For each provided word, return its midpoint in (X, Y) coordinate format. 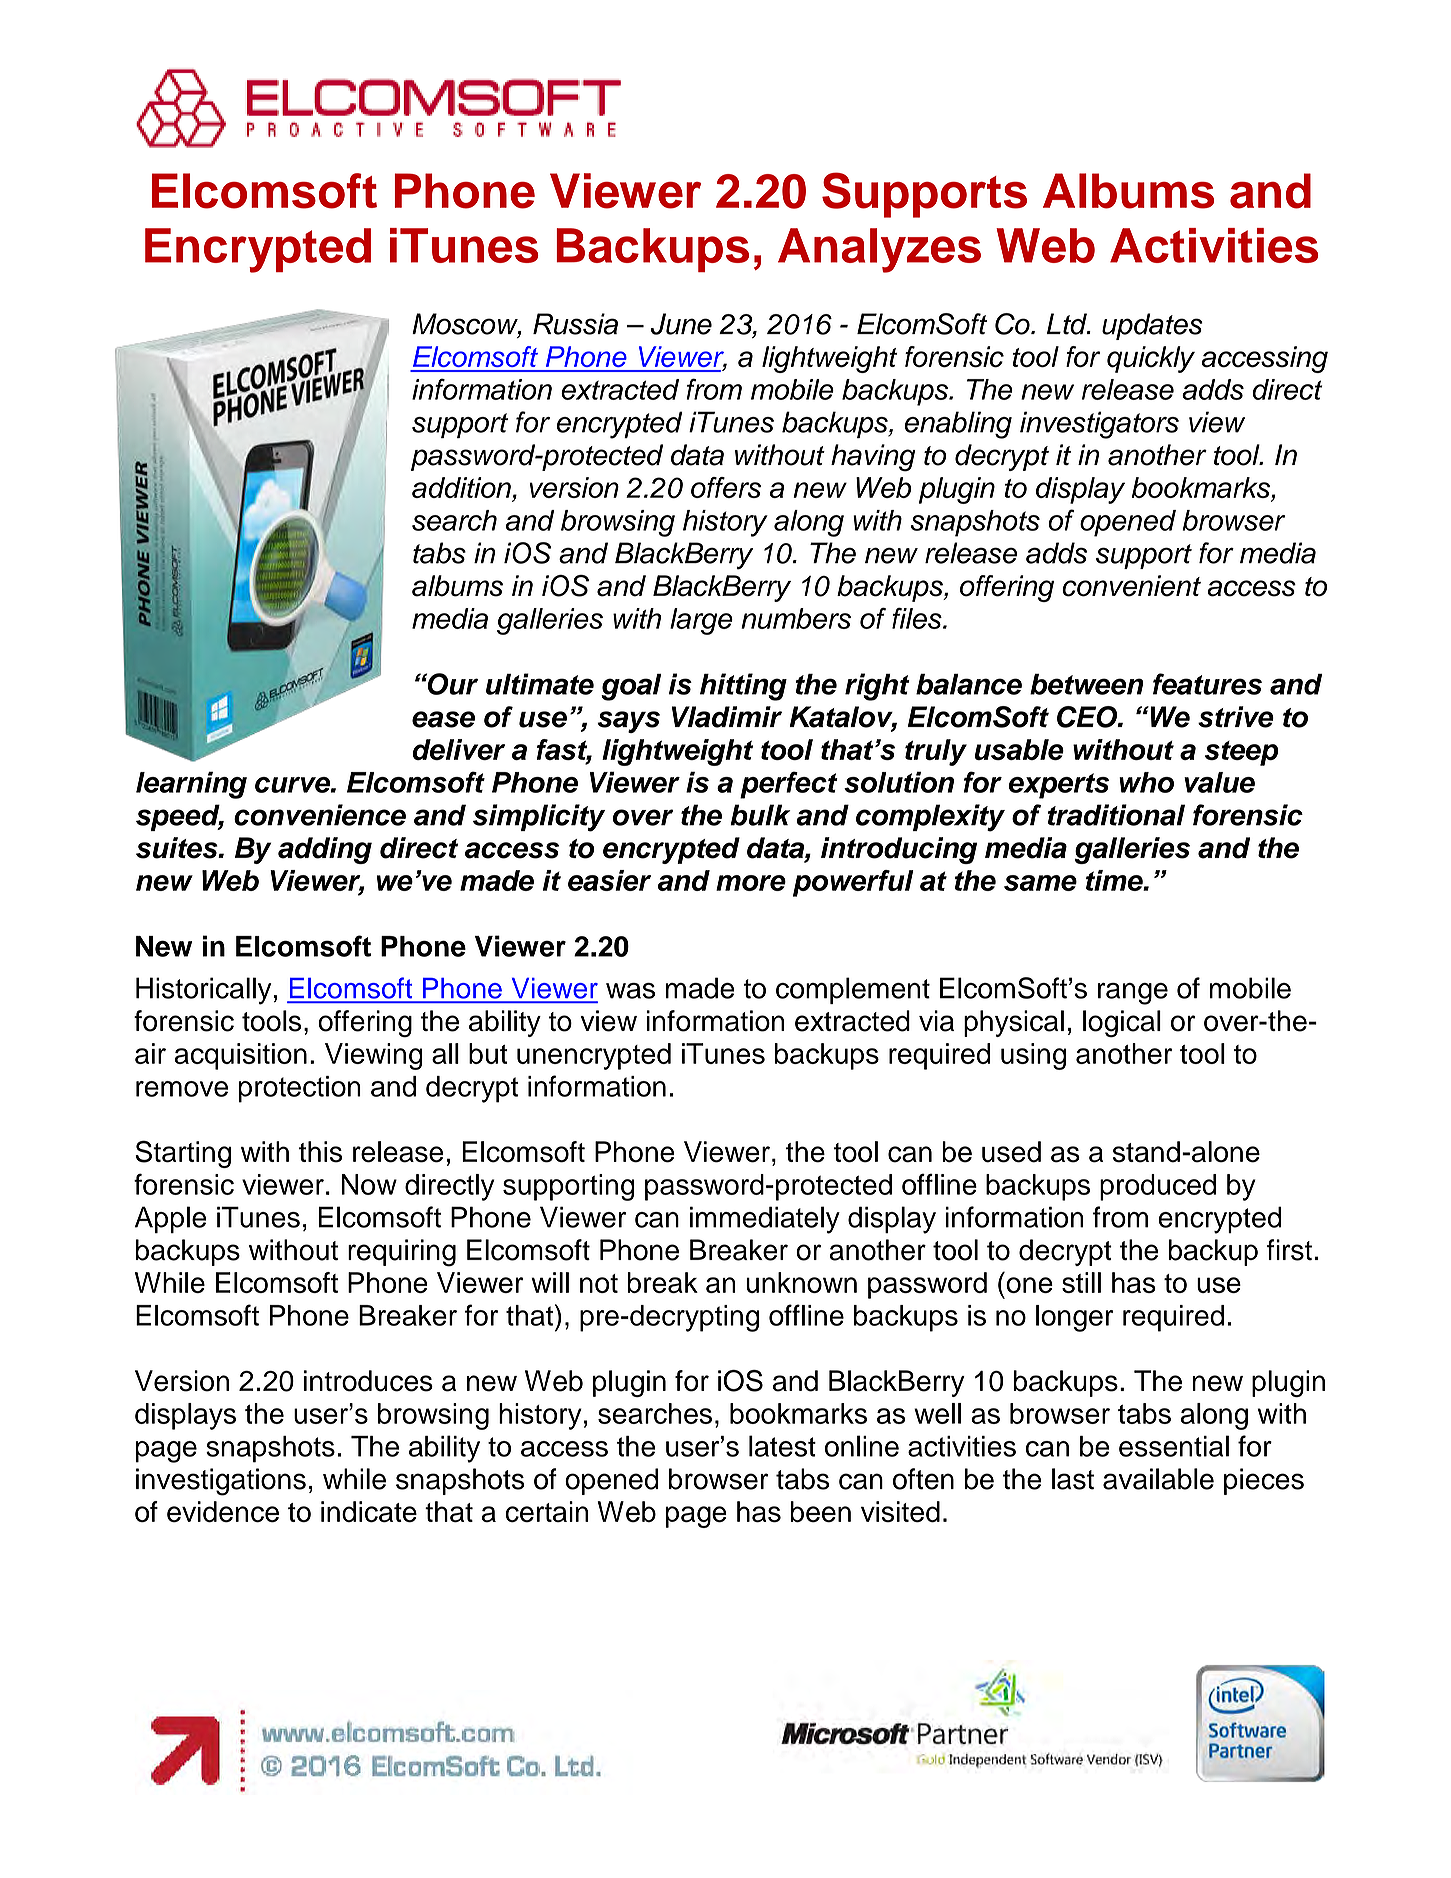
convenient (1131, 586)
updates (1152, 326)
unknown (801, 1282)
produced (1158, 1187)
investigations (221, 1482)
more (751, 883)
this (320, 1152)
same (1040, 883)
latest (782, 1446)
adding (325, 850)
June (681, 324)
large (701, 621)
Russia (575, 324)
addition (462, 489)
